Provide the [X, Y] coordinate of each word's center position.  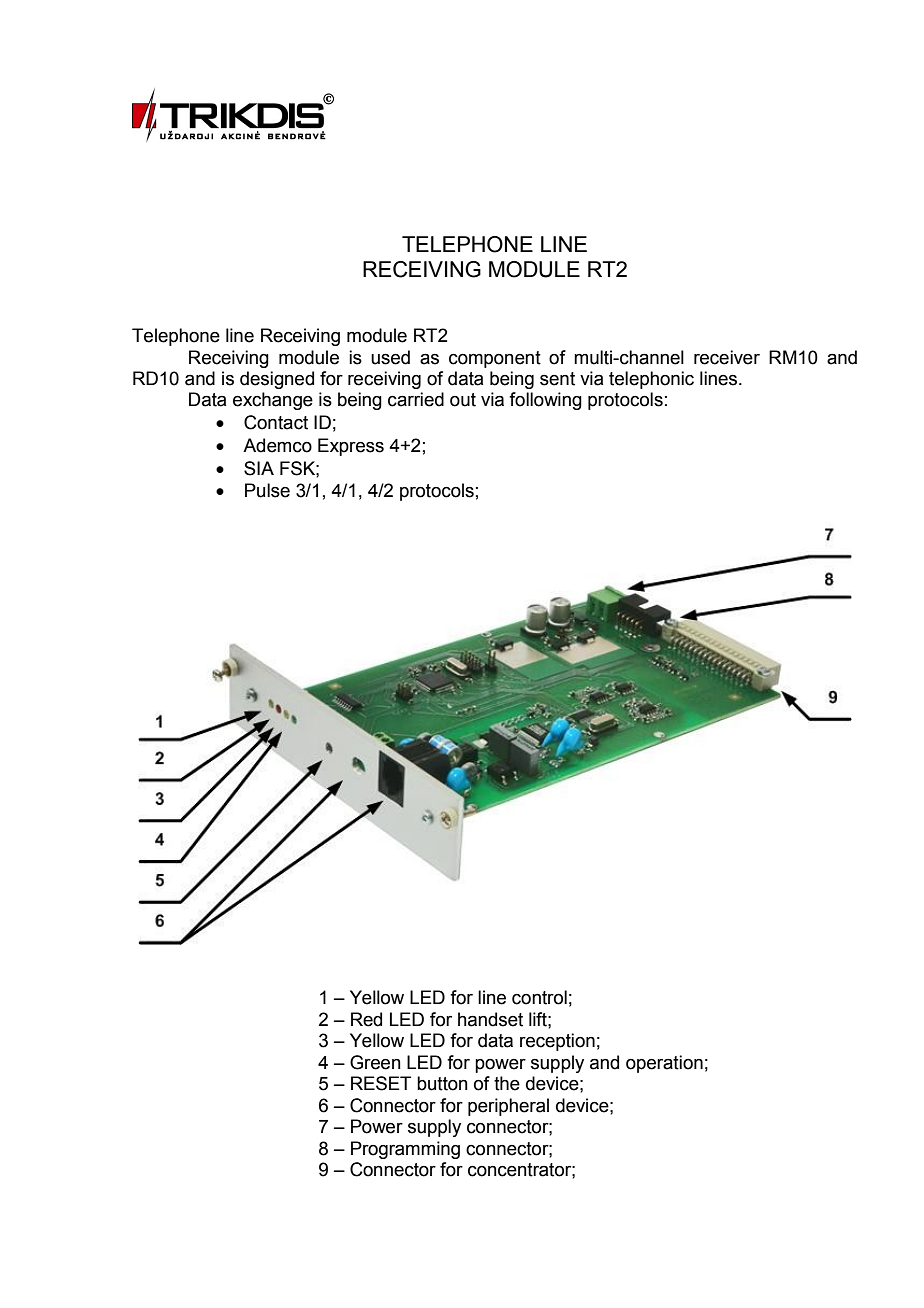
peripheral [508, 1107]
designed [277, 380]
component [495, 359]
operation [664, 1064]
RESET [381, 1083]
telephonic [651, 380]
